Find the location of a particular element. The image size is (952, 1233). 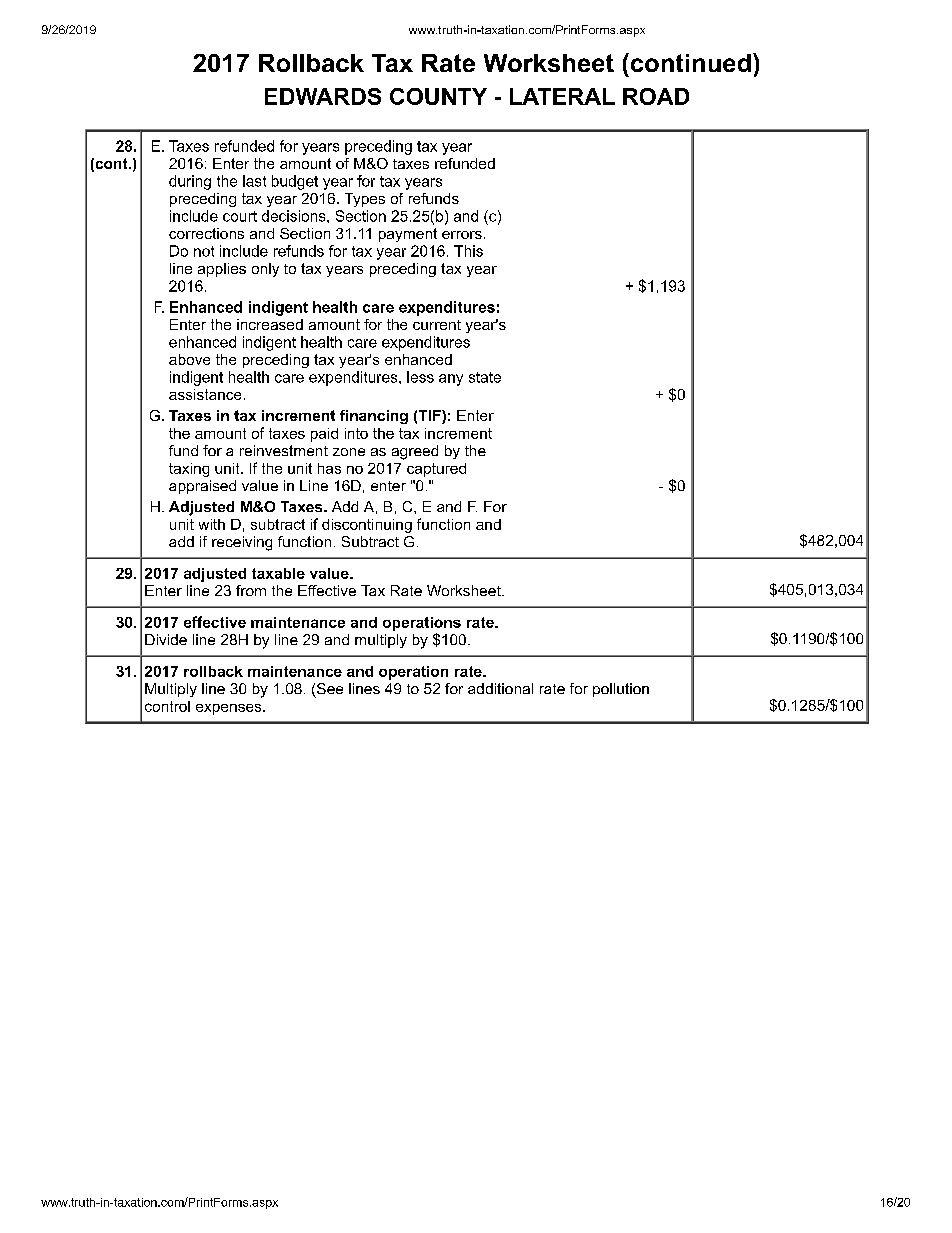

above is located at coordinates (189, 359).
